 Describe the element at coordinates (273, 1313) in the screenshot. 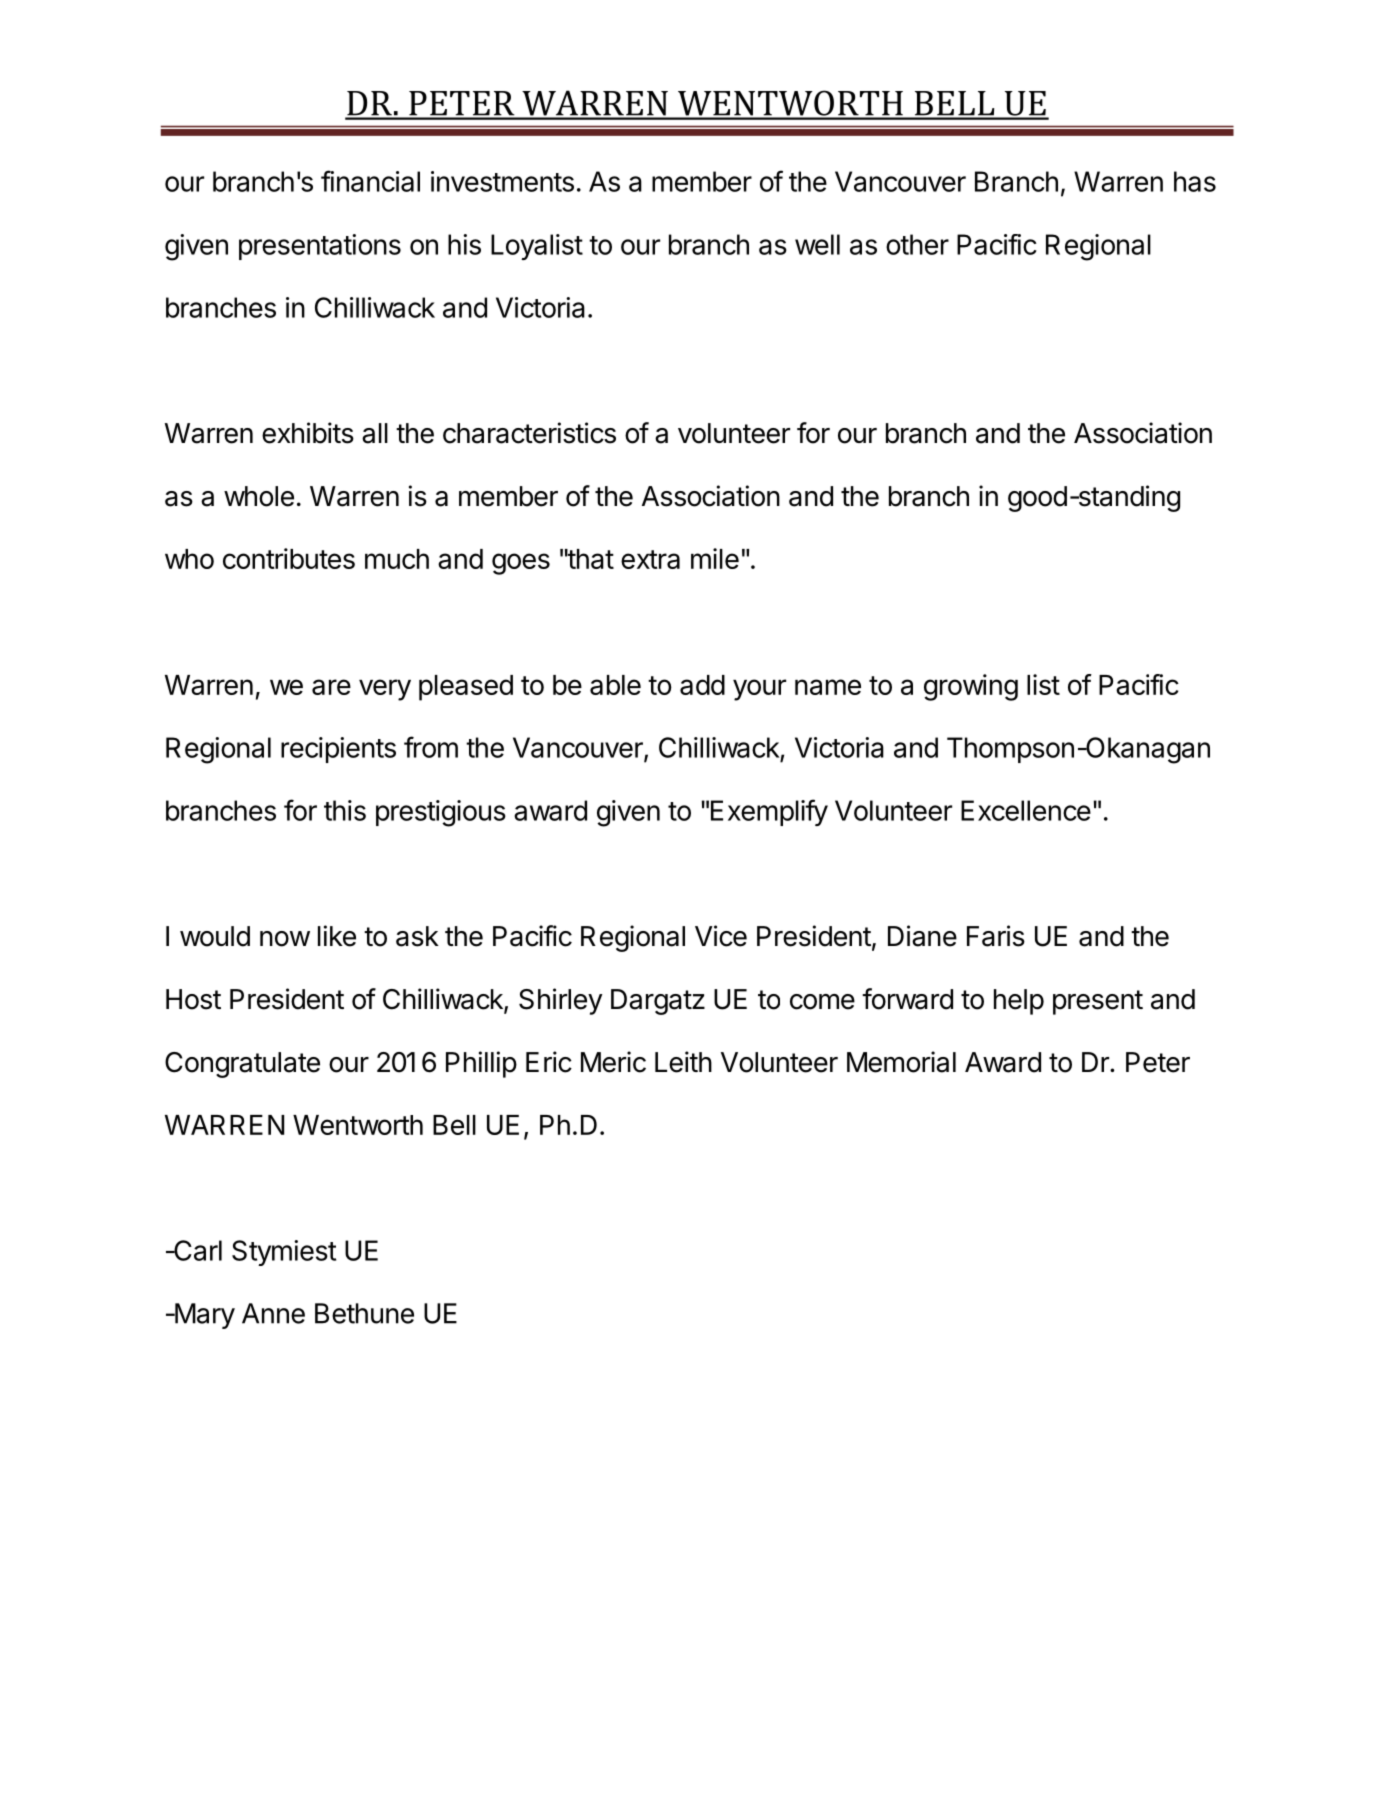

I see `Anne` at that location.
